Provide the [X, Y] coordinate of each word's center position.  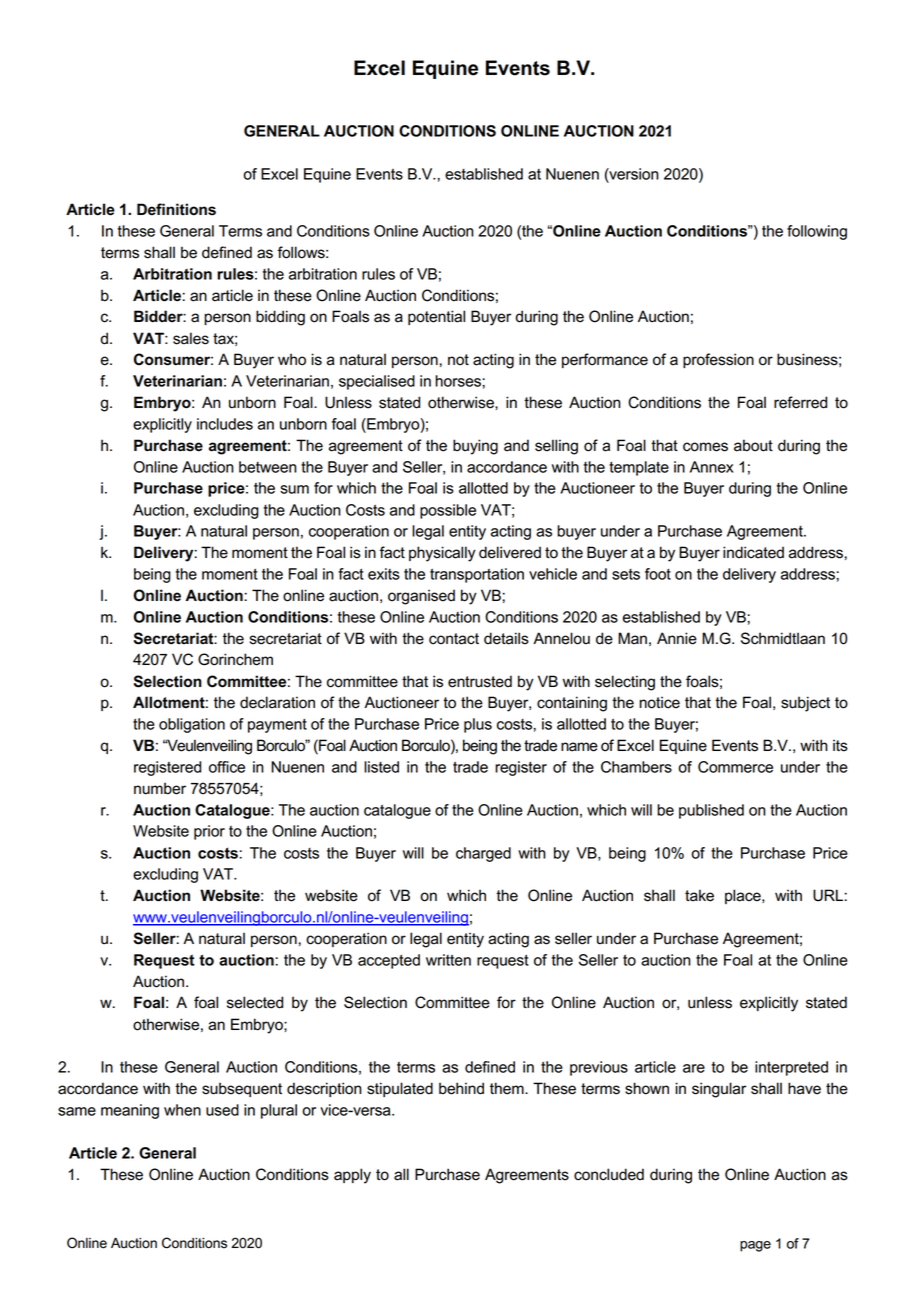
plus [478, 725]
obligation [192, 725]
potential [436, 317]
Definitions [176, 209]
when [182, 1110]
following [817, 232]
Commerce [735, 767]
